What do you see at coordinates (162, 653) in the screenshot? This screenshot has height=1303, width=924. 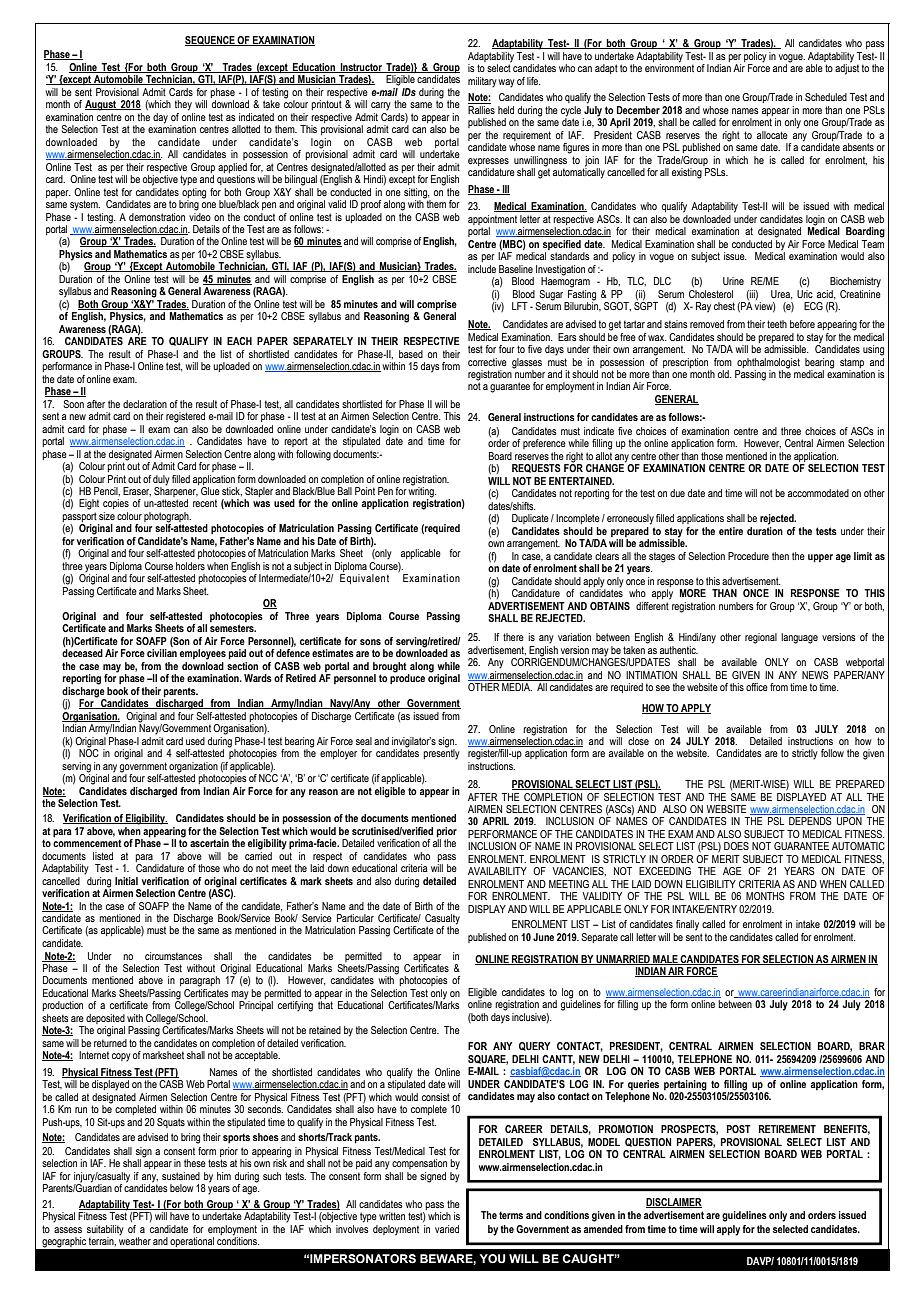 I see `civilian` at bounding box center [162, 653].
